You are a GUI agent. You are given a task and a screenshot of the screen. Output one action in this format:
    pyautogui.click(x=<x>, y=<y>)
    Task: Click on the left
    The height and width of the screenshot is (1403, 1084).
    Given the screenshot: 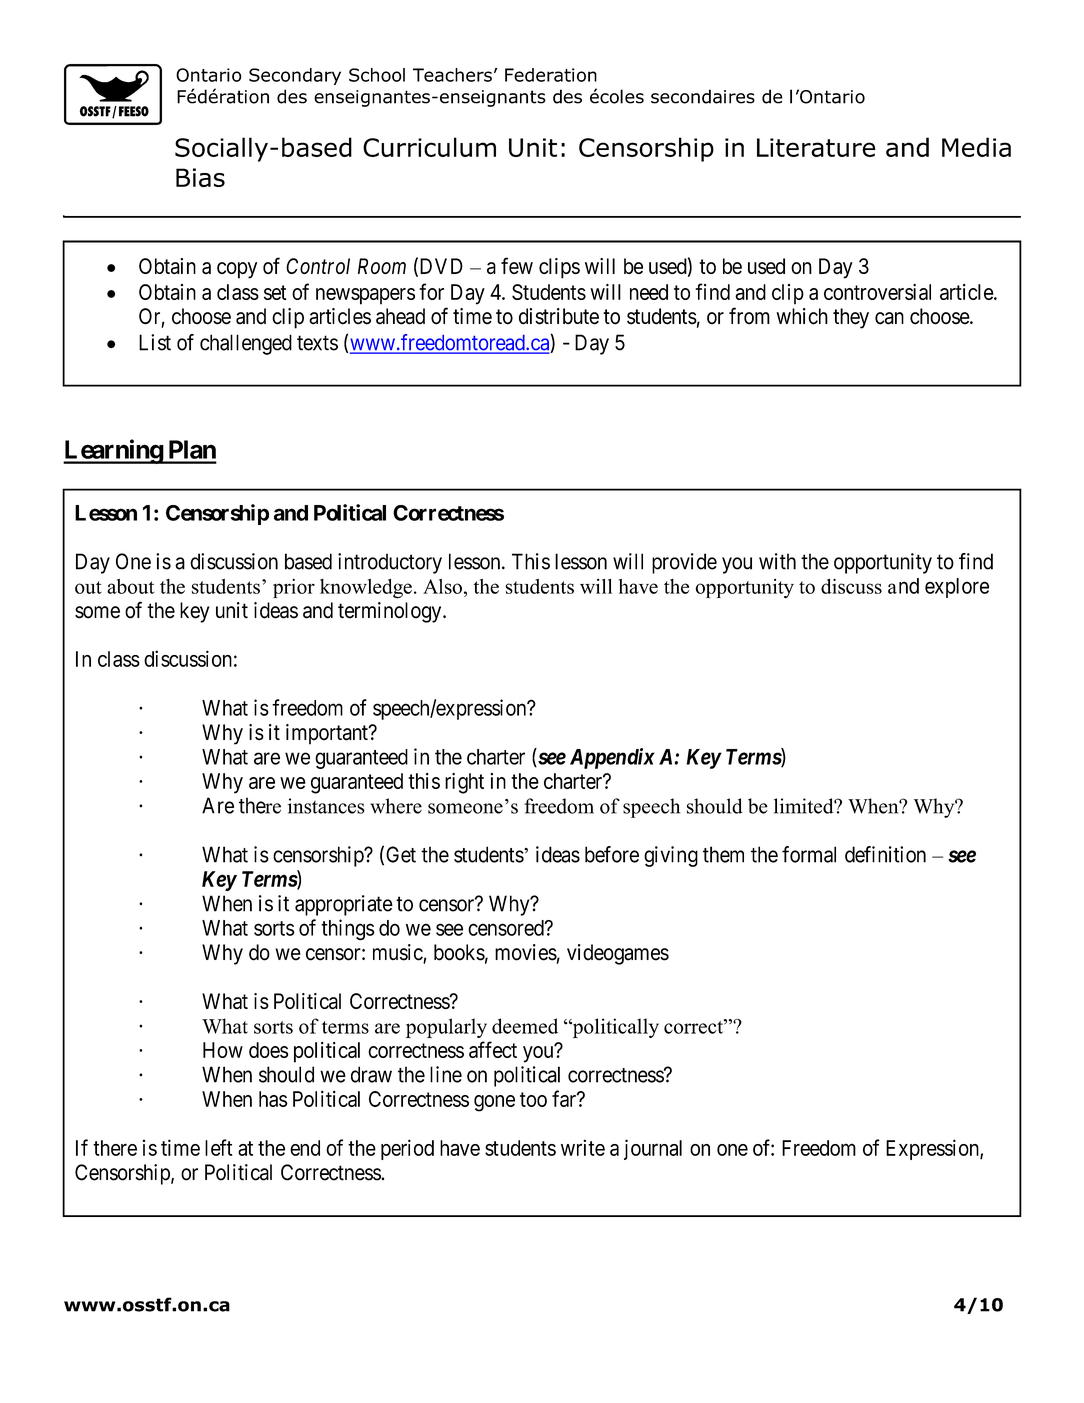 What is the action you would take?
    pyautogui.click(x=219, y=1147)
